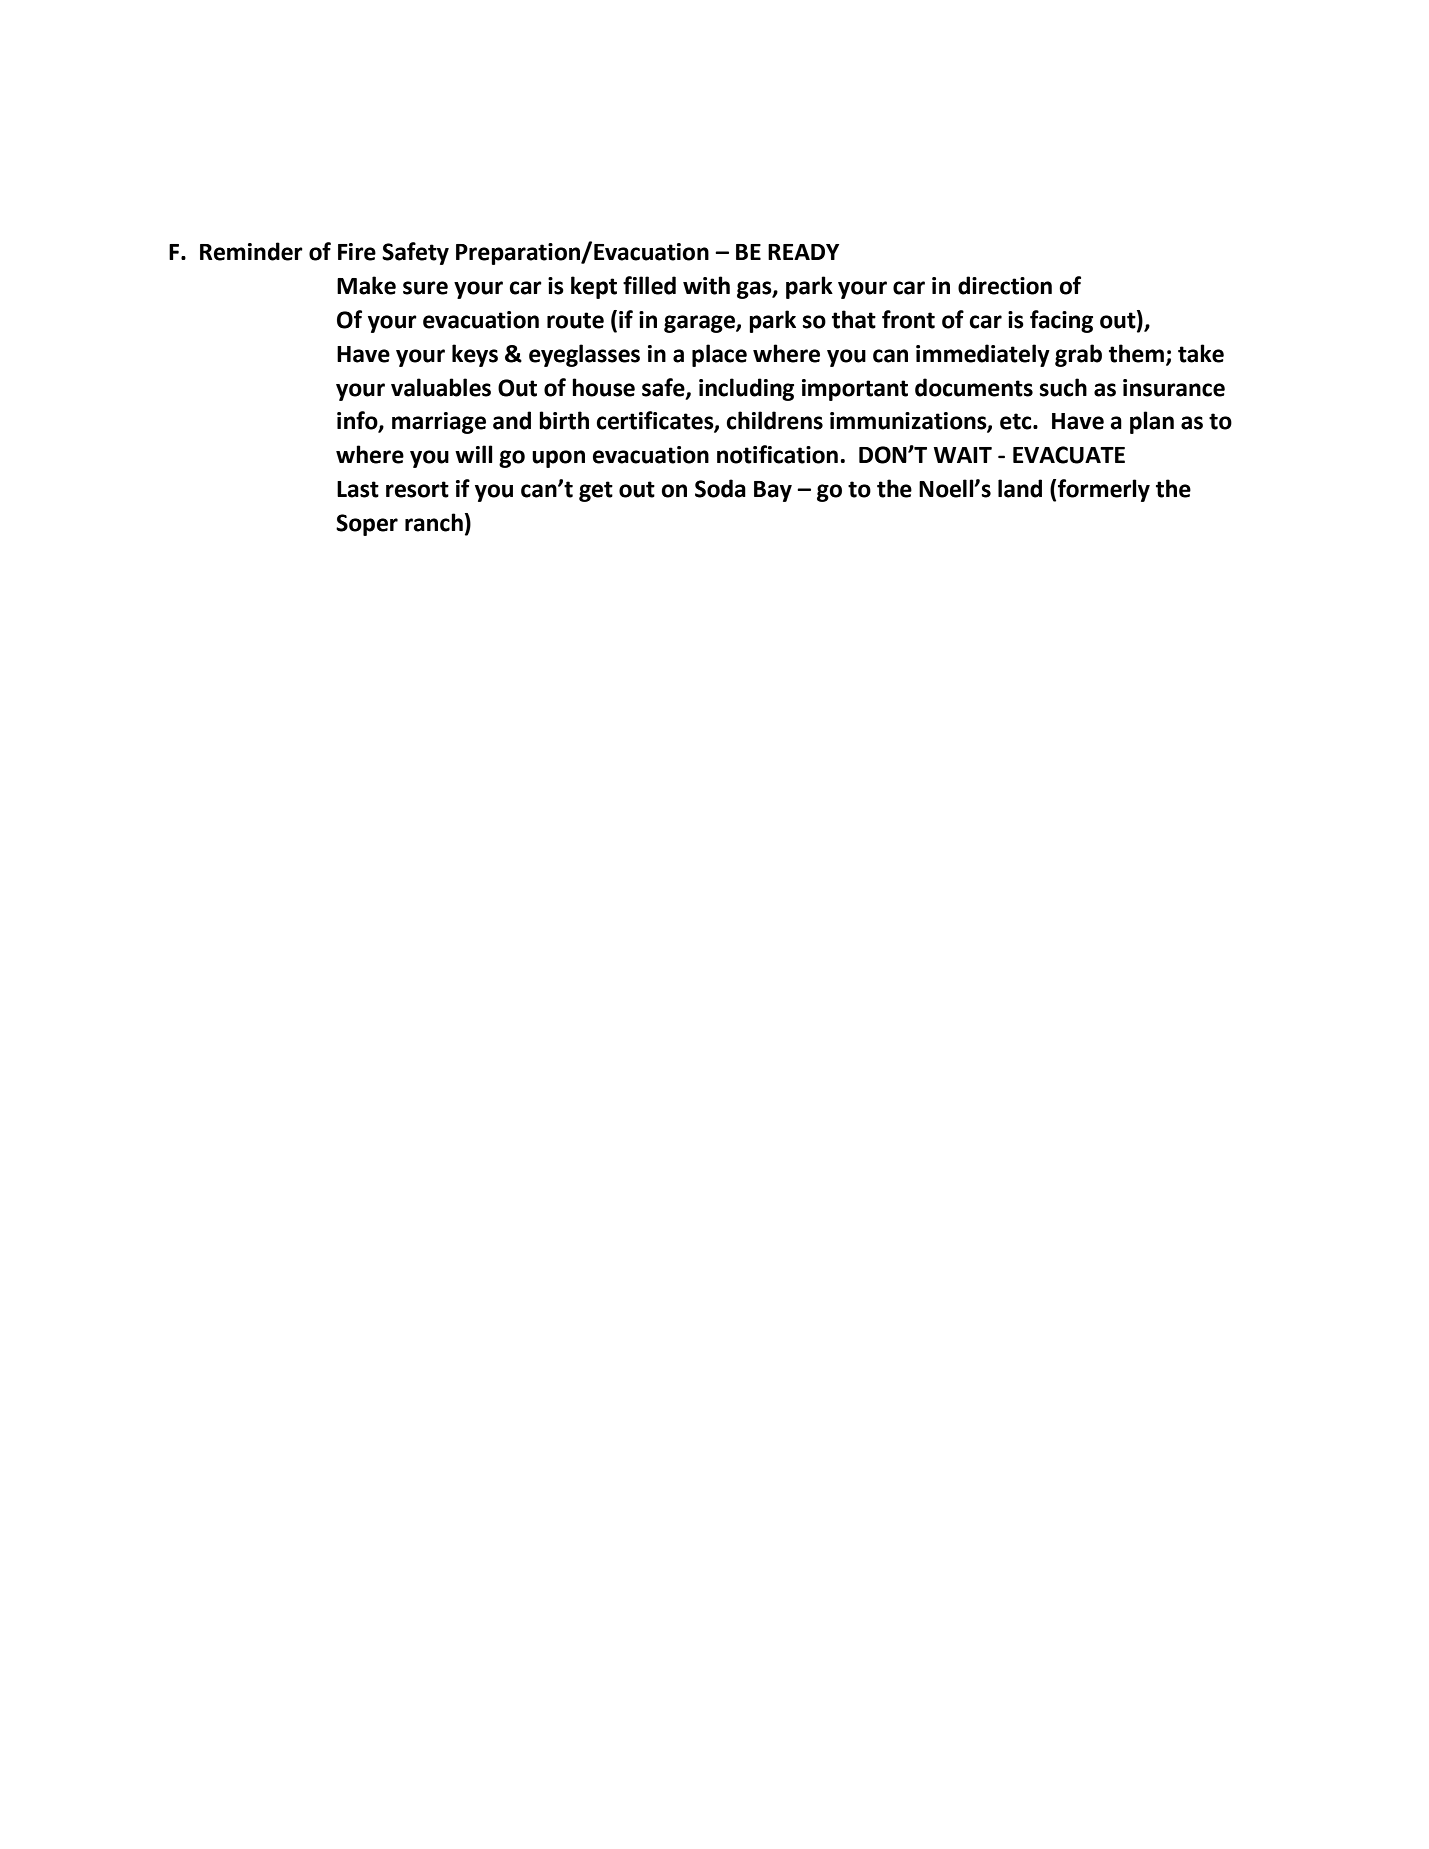 Image resolution: width=1429 pixels, height=1849 pixels. What do you see at coordinates (746, 389) in the screenshot?
I see `including` at bounding box center [746, 389].
